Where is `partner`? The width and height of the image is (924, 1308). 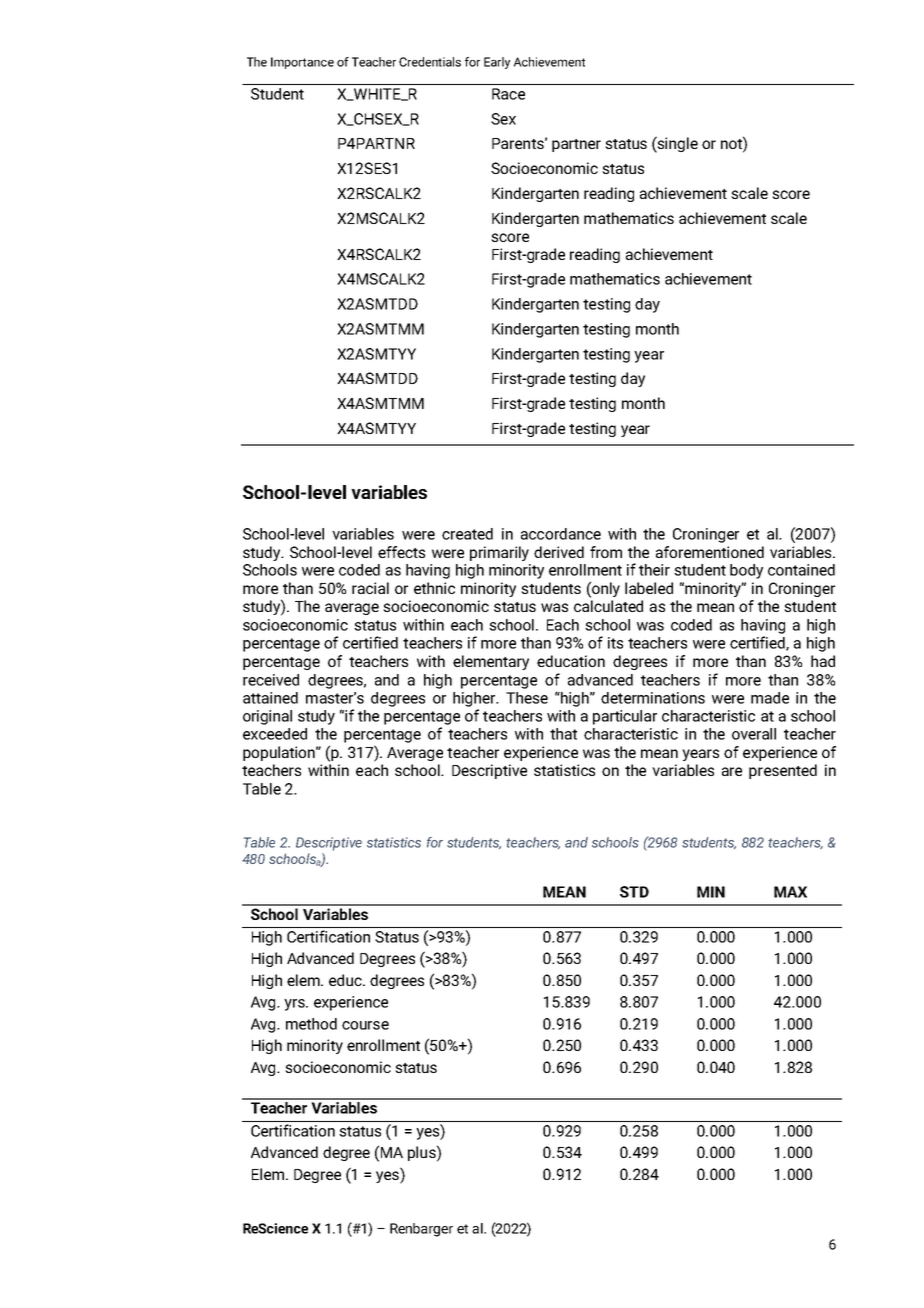
partner is located at coordinates (576, 145).
